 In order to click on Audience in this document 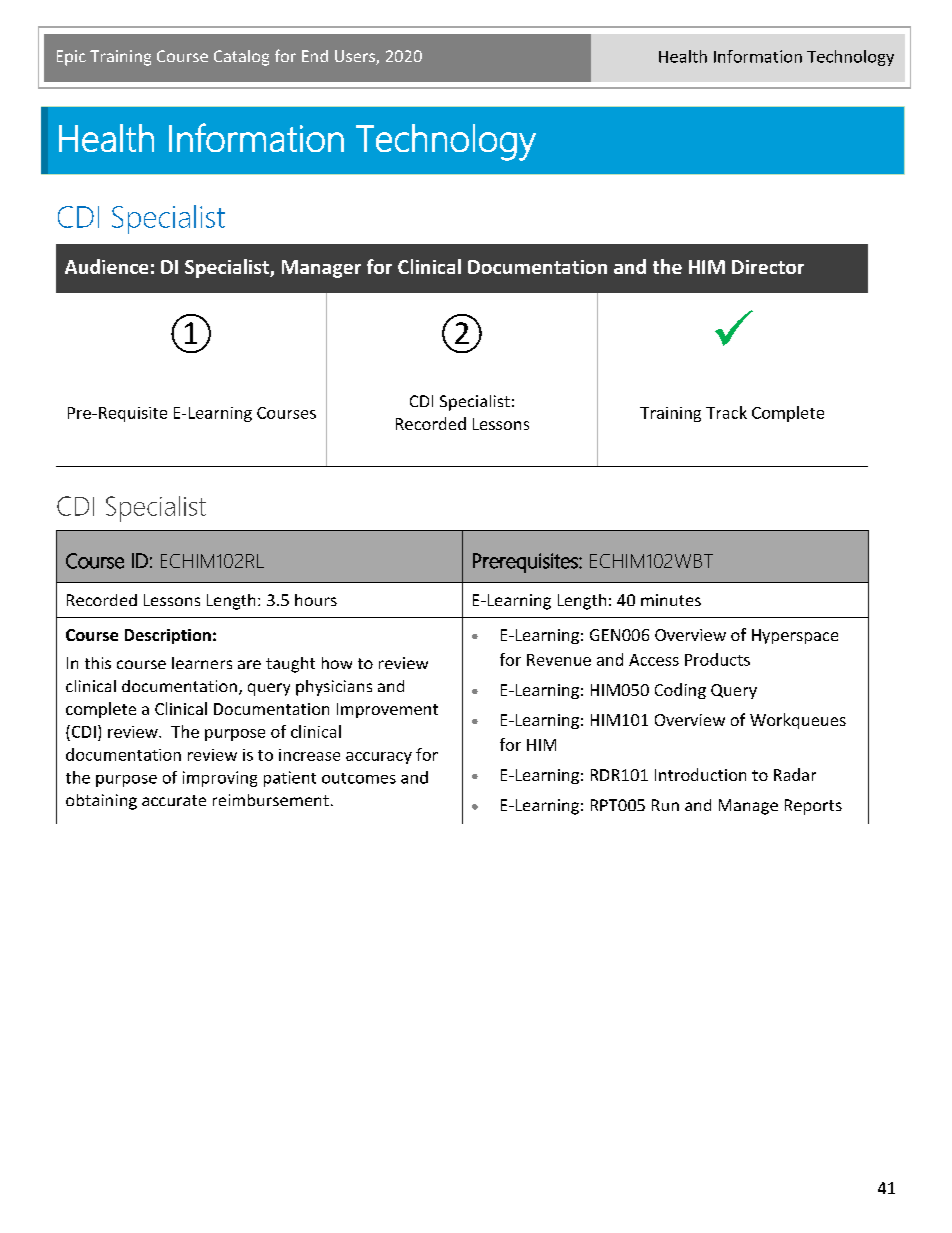, I will do `click(106, 266)`.
